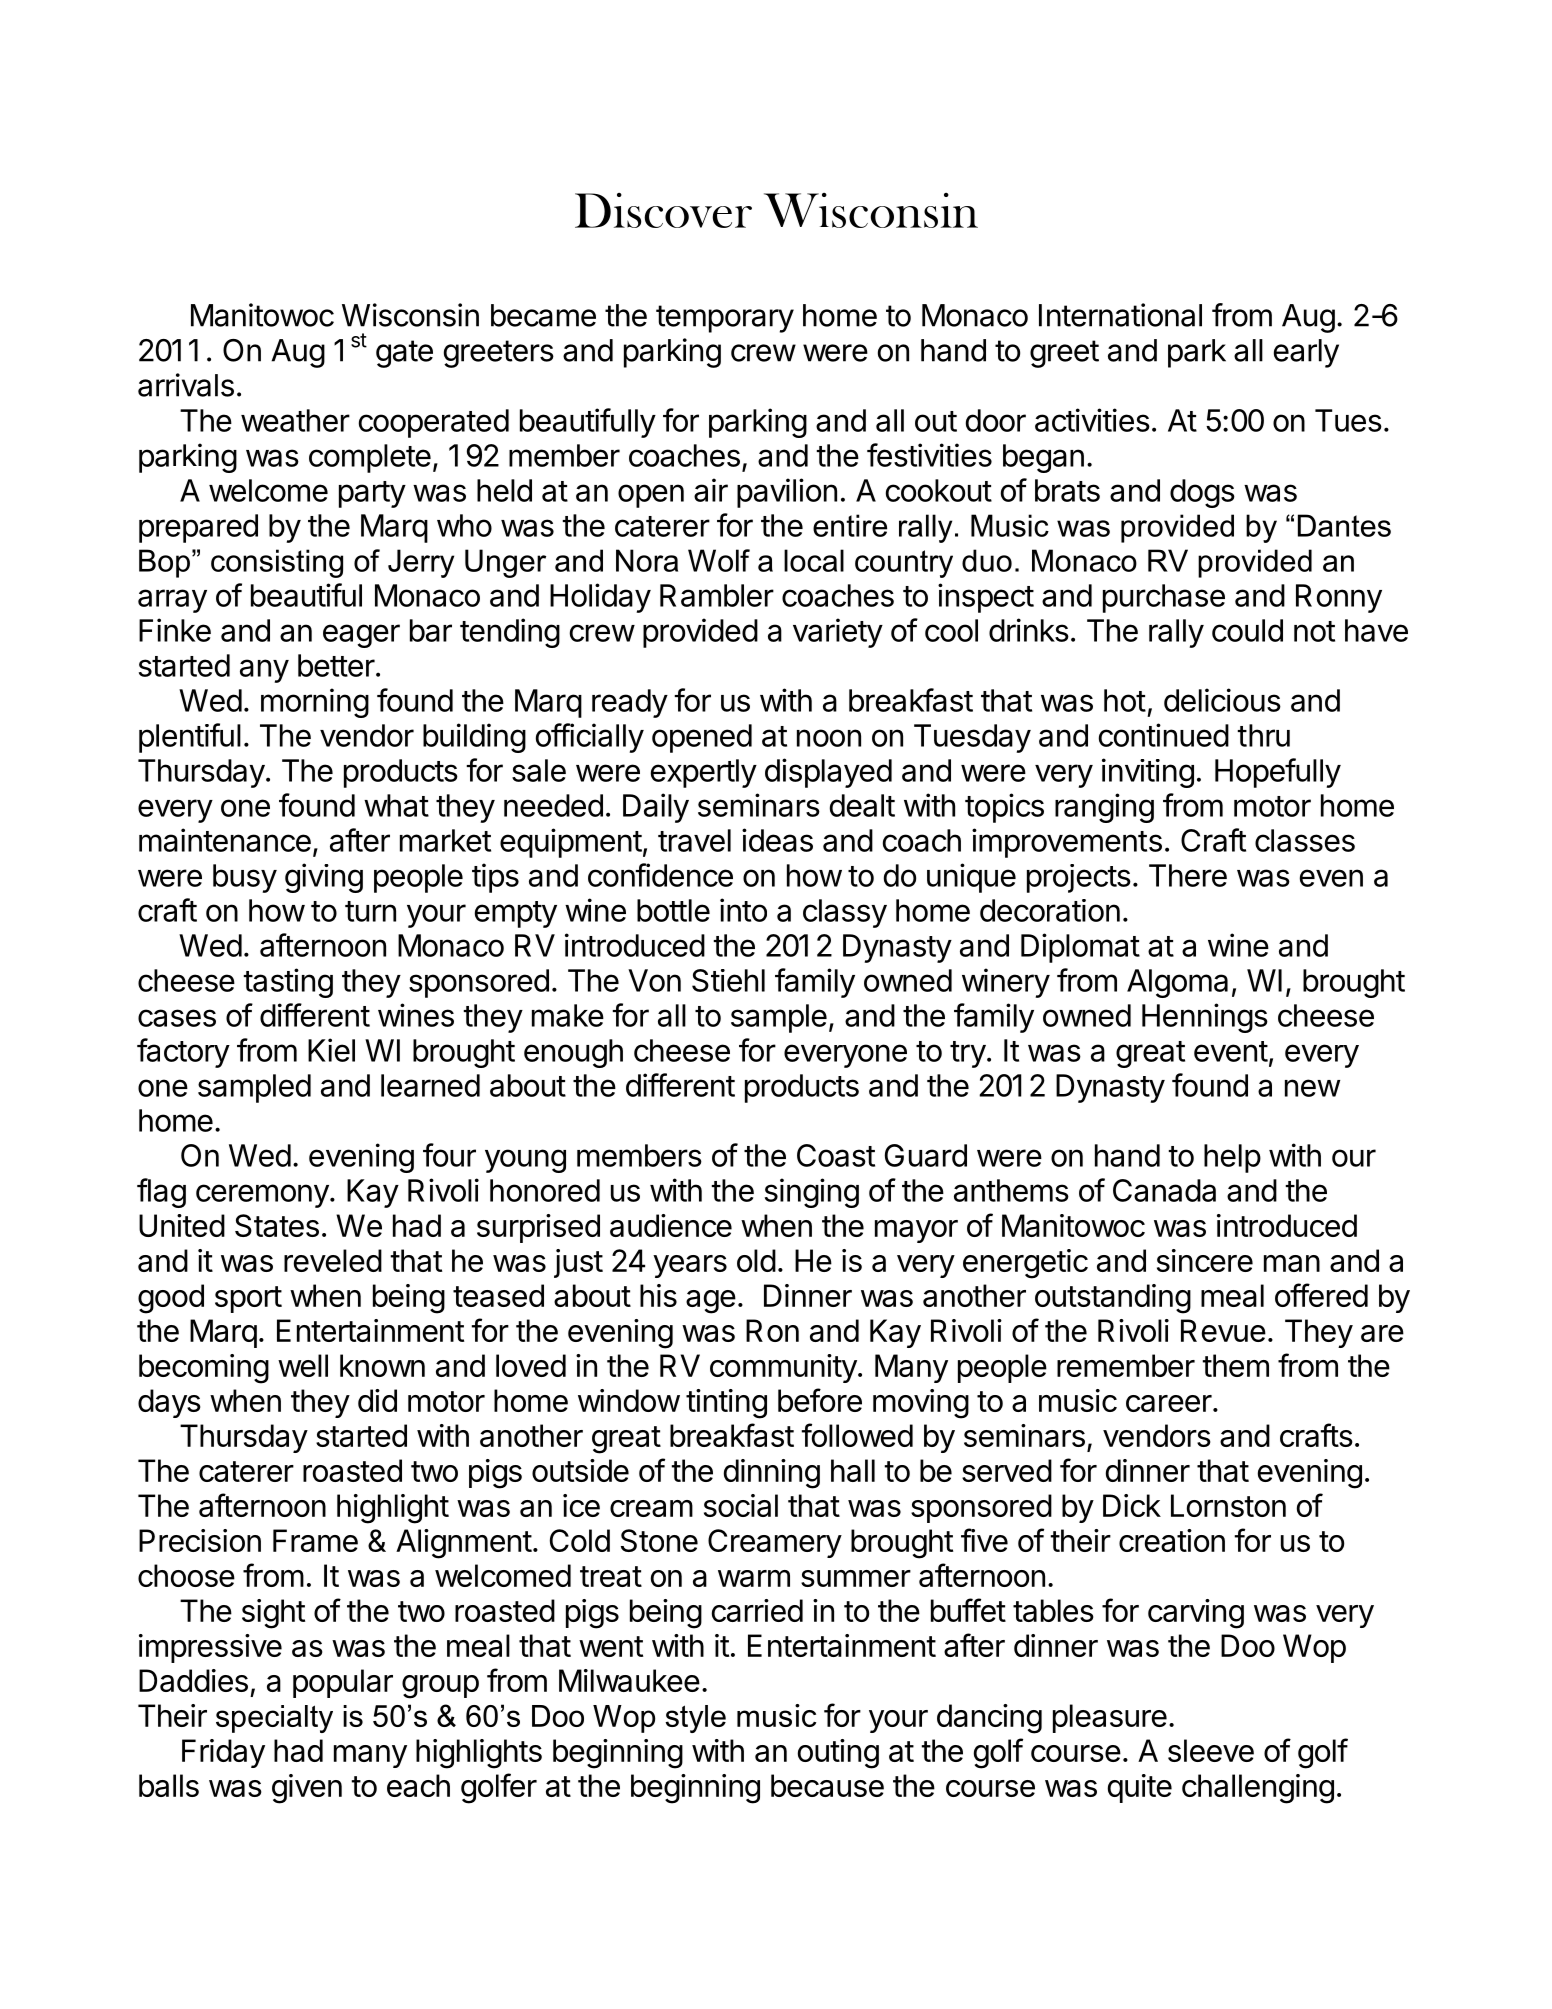  I want to click on temporary, so click(725, 319).
